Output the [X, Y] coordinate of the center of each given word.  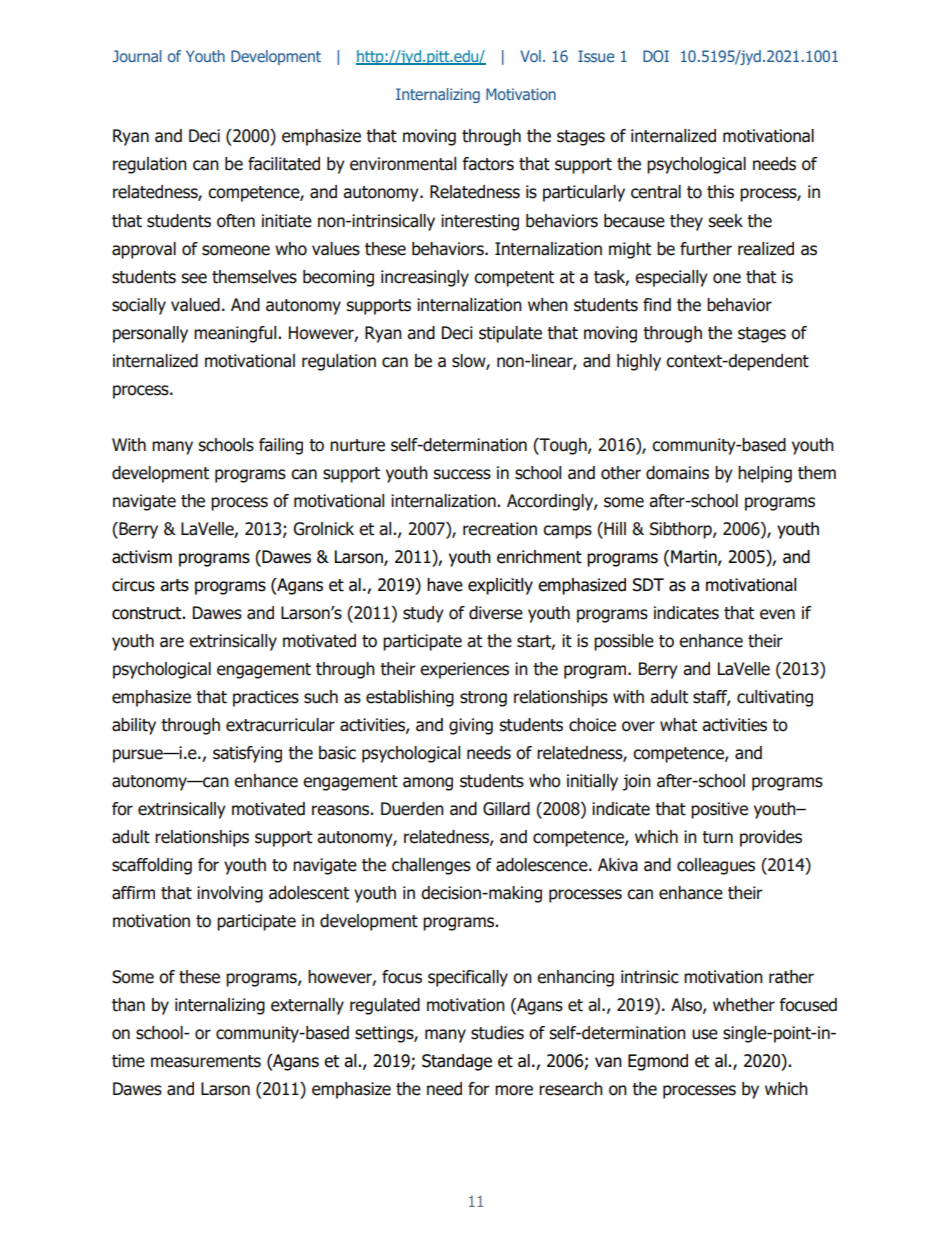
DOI [656, 56]
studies [497, 1033]
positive [719, 810]
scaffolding [152, 866]
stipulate [510, 334]
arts [174, 585]
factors [488, 164]
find [657, 305]
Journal [137, 56]
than [128, 1005]
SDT [648, 585]
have [445, 585]
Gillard [506, 809]
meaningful [236, 334]
